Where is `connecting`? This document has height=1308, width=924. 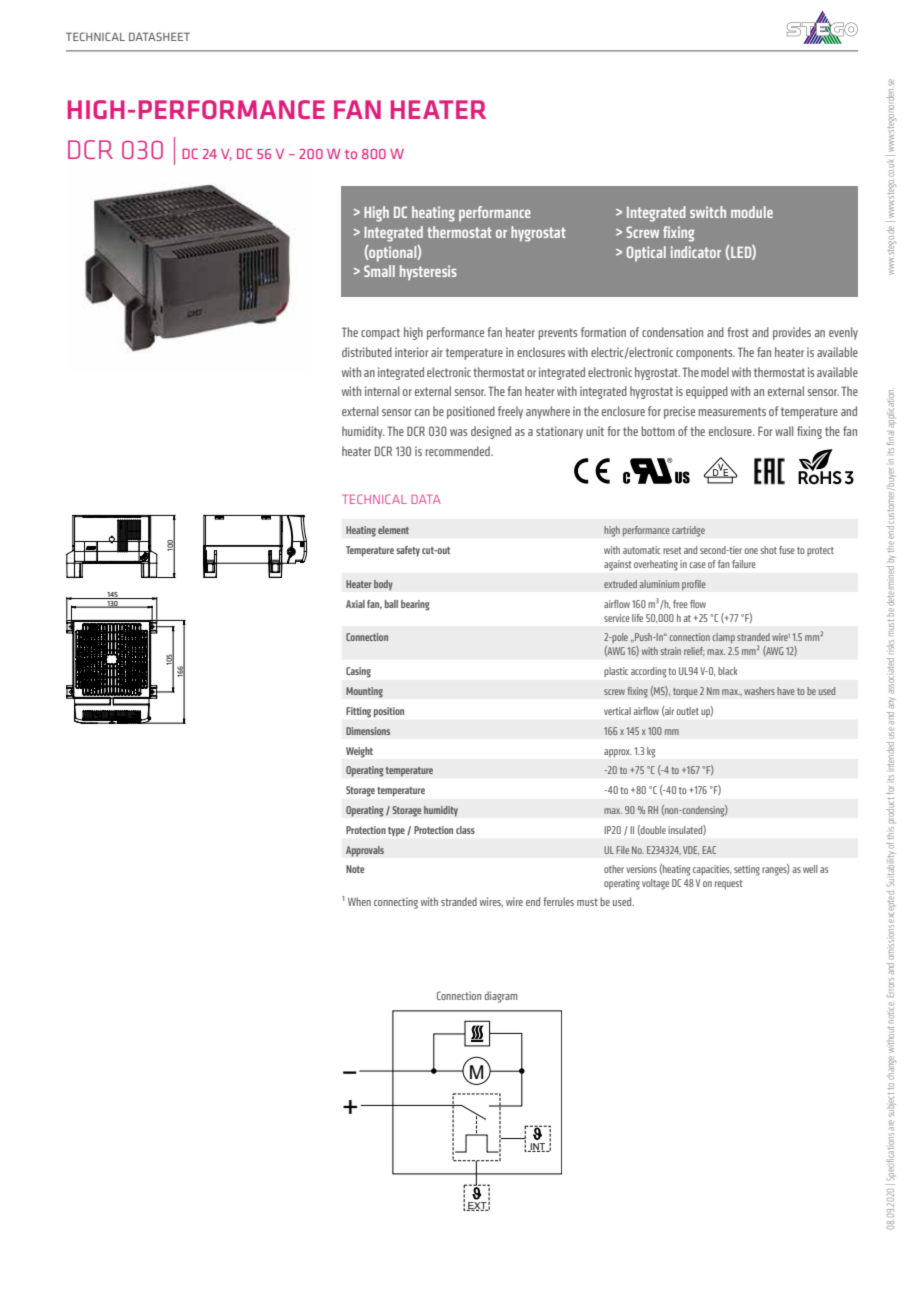 connecting is located at coordinates (396, 903).
